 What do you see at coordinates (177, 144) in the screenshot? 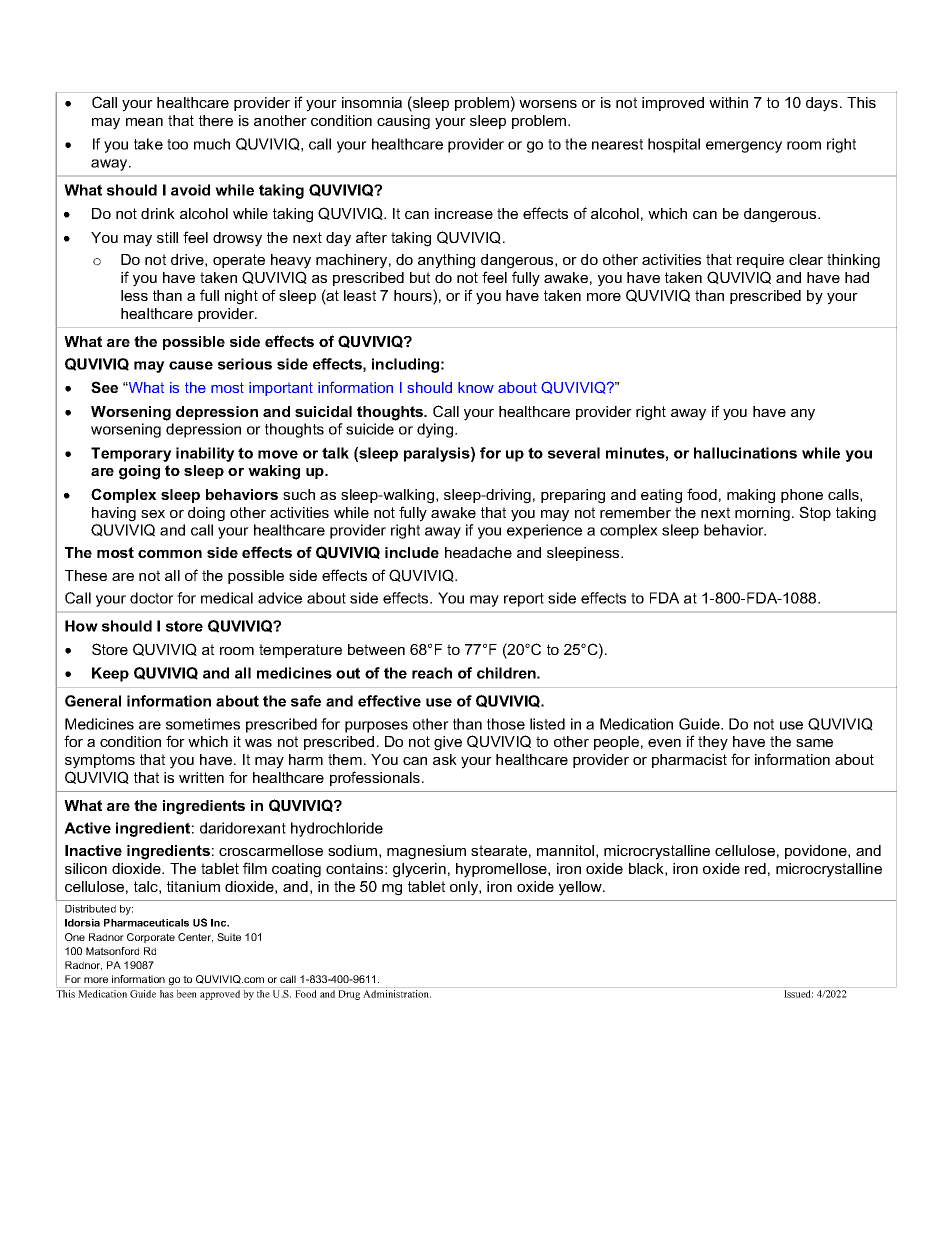
I see `too` at bounding box center [177, 144].
